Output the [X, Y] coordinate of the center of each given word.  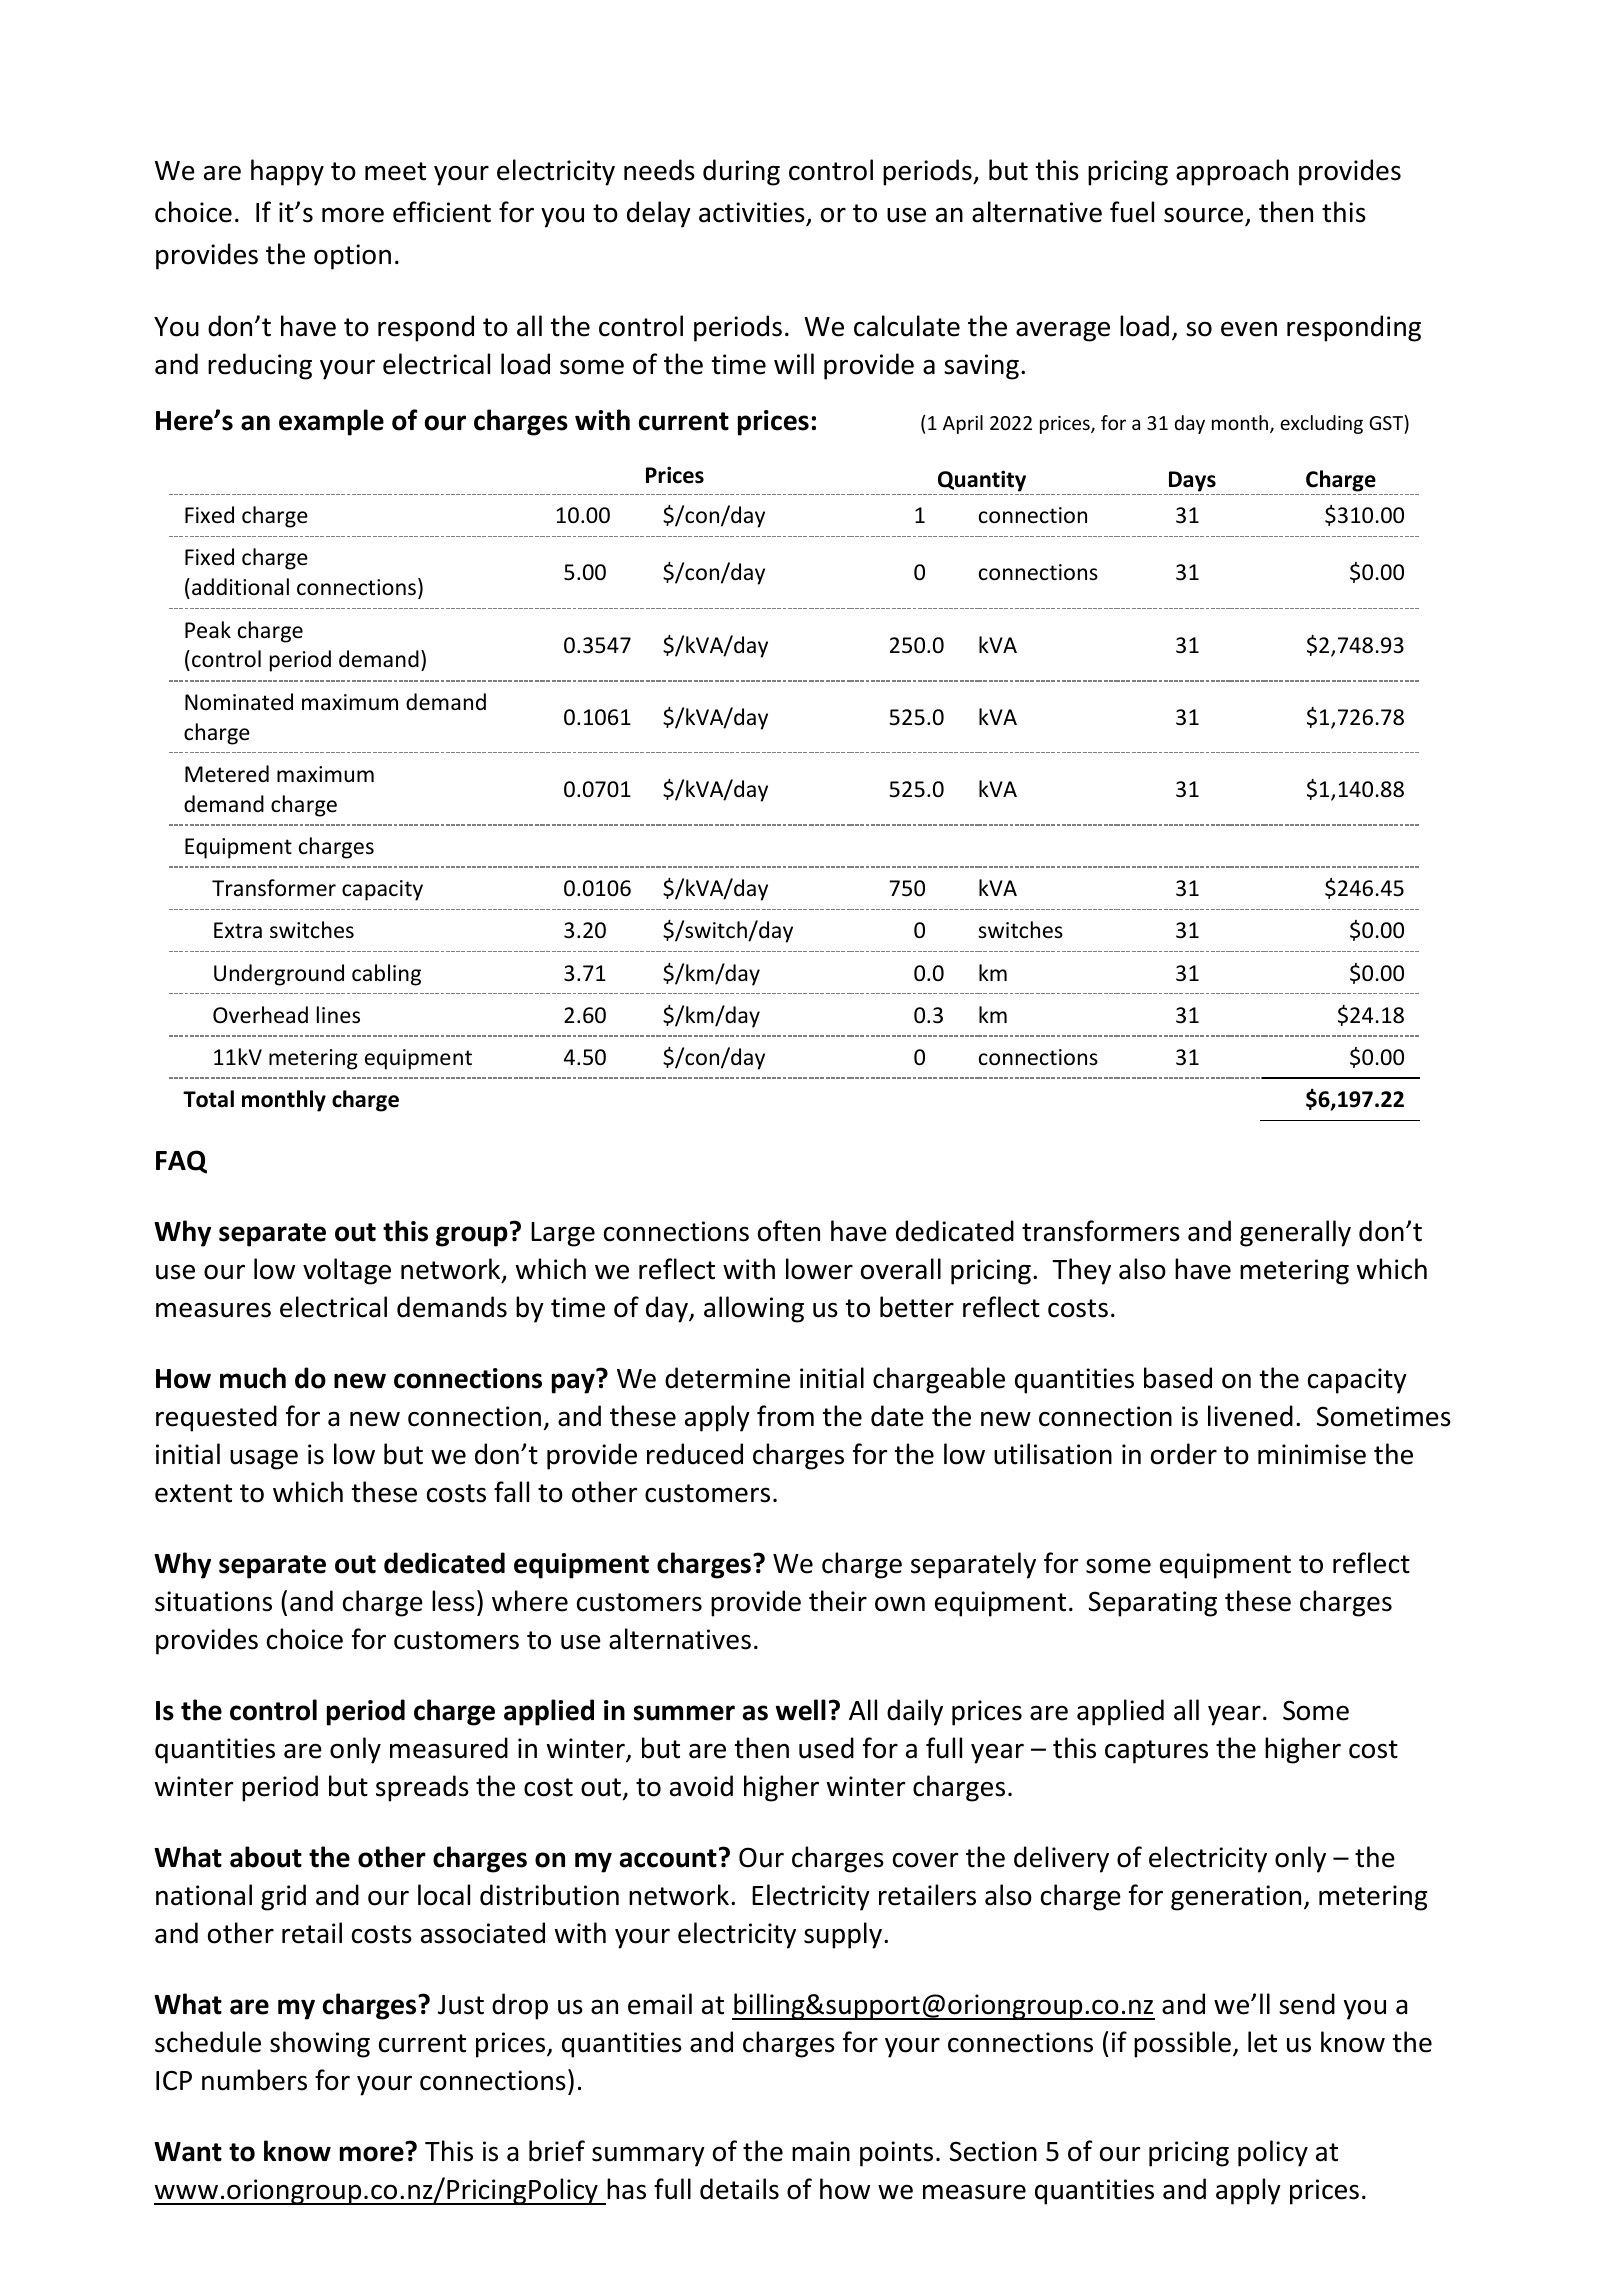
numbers [254, 2080]
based [1178, 1378]
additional [240, 587]
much [253, 1378]
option [352, 257]
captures [1156, 1752]
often [789, 1231]
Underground [279, 975]
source [1205, 216]
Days [1192, 481]
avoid [701, 1786]
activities [753, 213]
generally [1295, 1233]
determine [727, 1378]
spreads [422, 1788]
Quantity [982, 481]
